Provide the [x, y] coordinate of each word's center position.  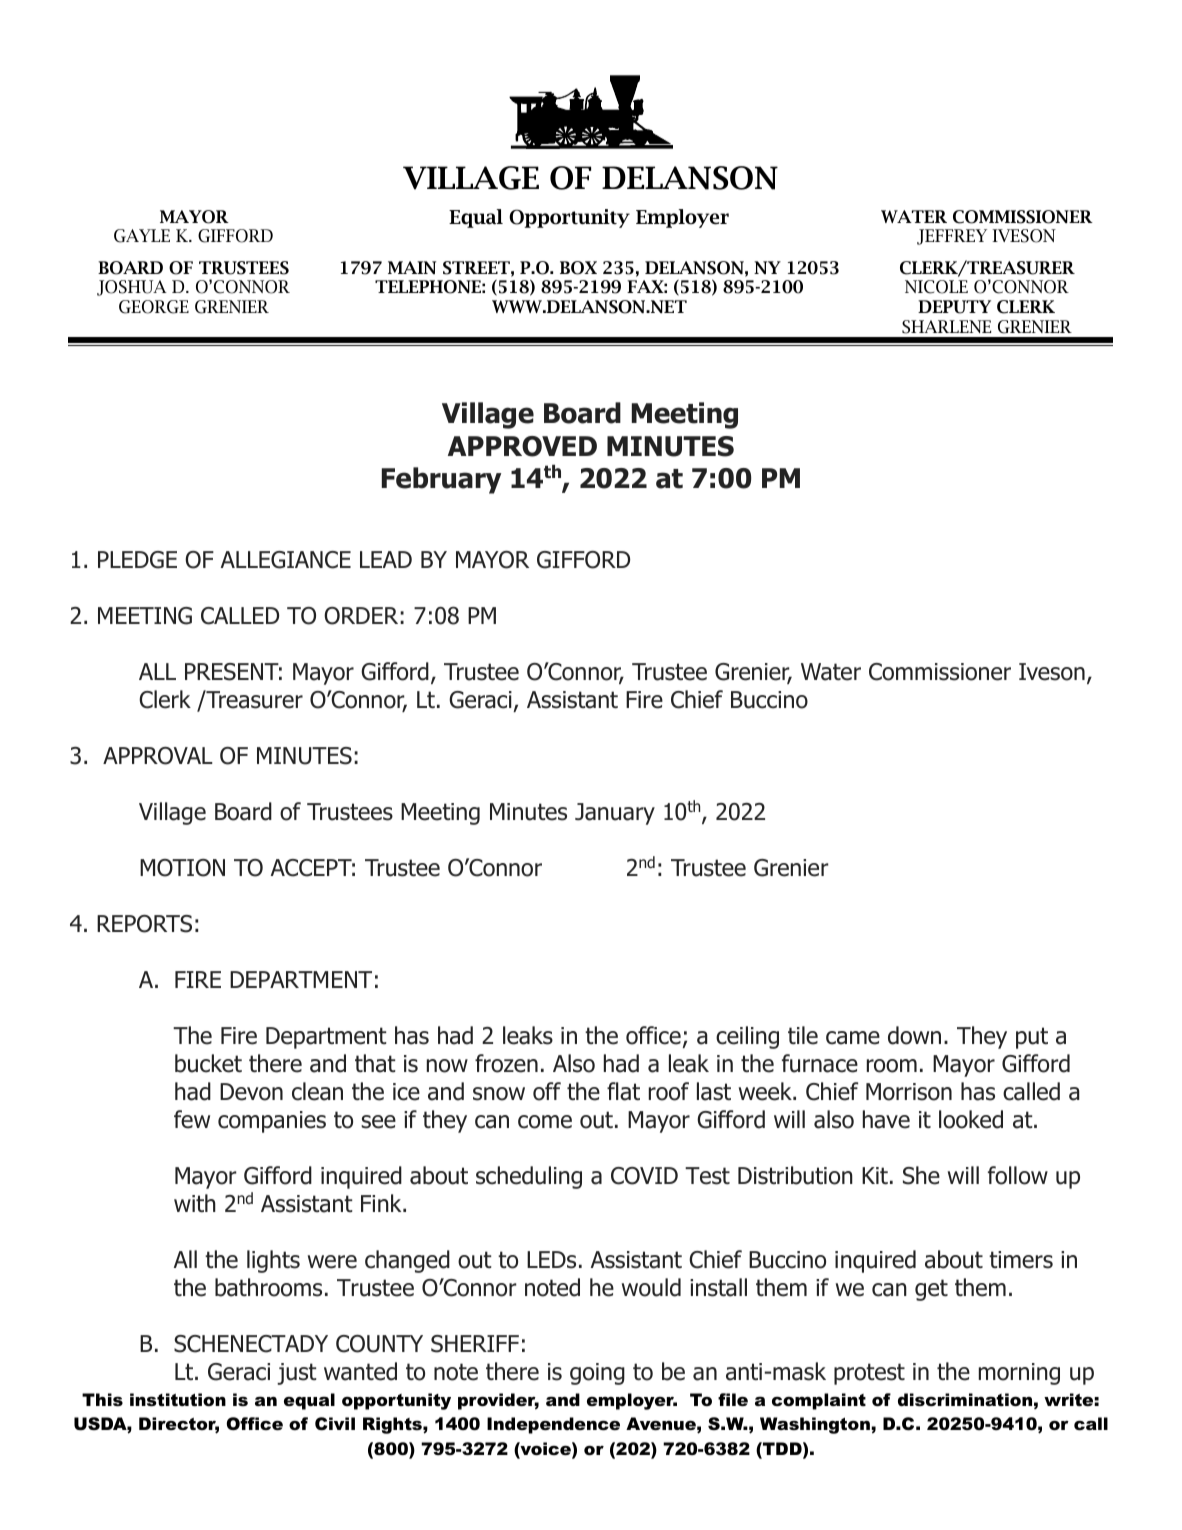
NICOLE [936, 287]
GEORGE [154, 307]
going [597, 1374]
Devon [251, 1092]
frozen [506, 1063]
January [615, 814]
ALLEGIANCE [286, 560]
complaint [819, 1401]
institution [178, 1400]
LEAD [386, 559]
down [914, 1035]
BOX [578, 268]
